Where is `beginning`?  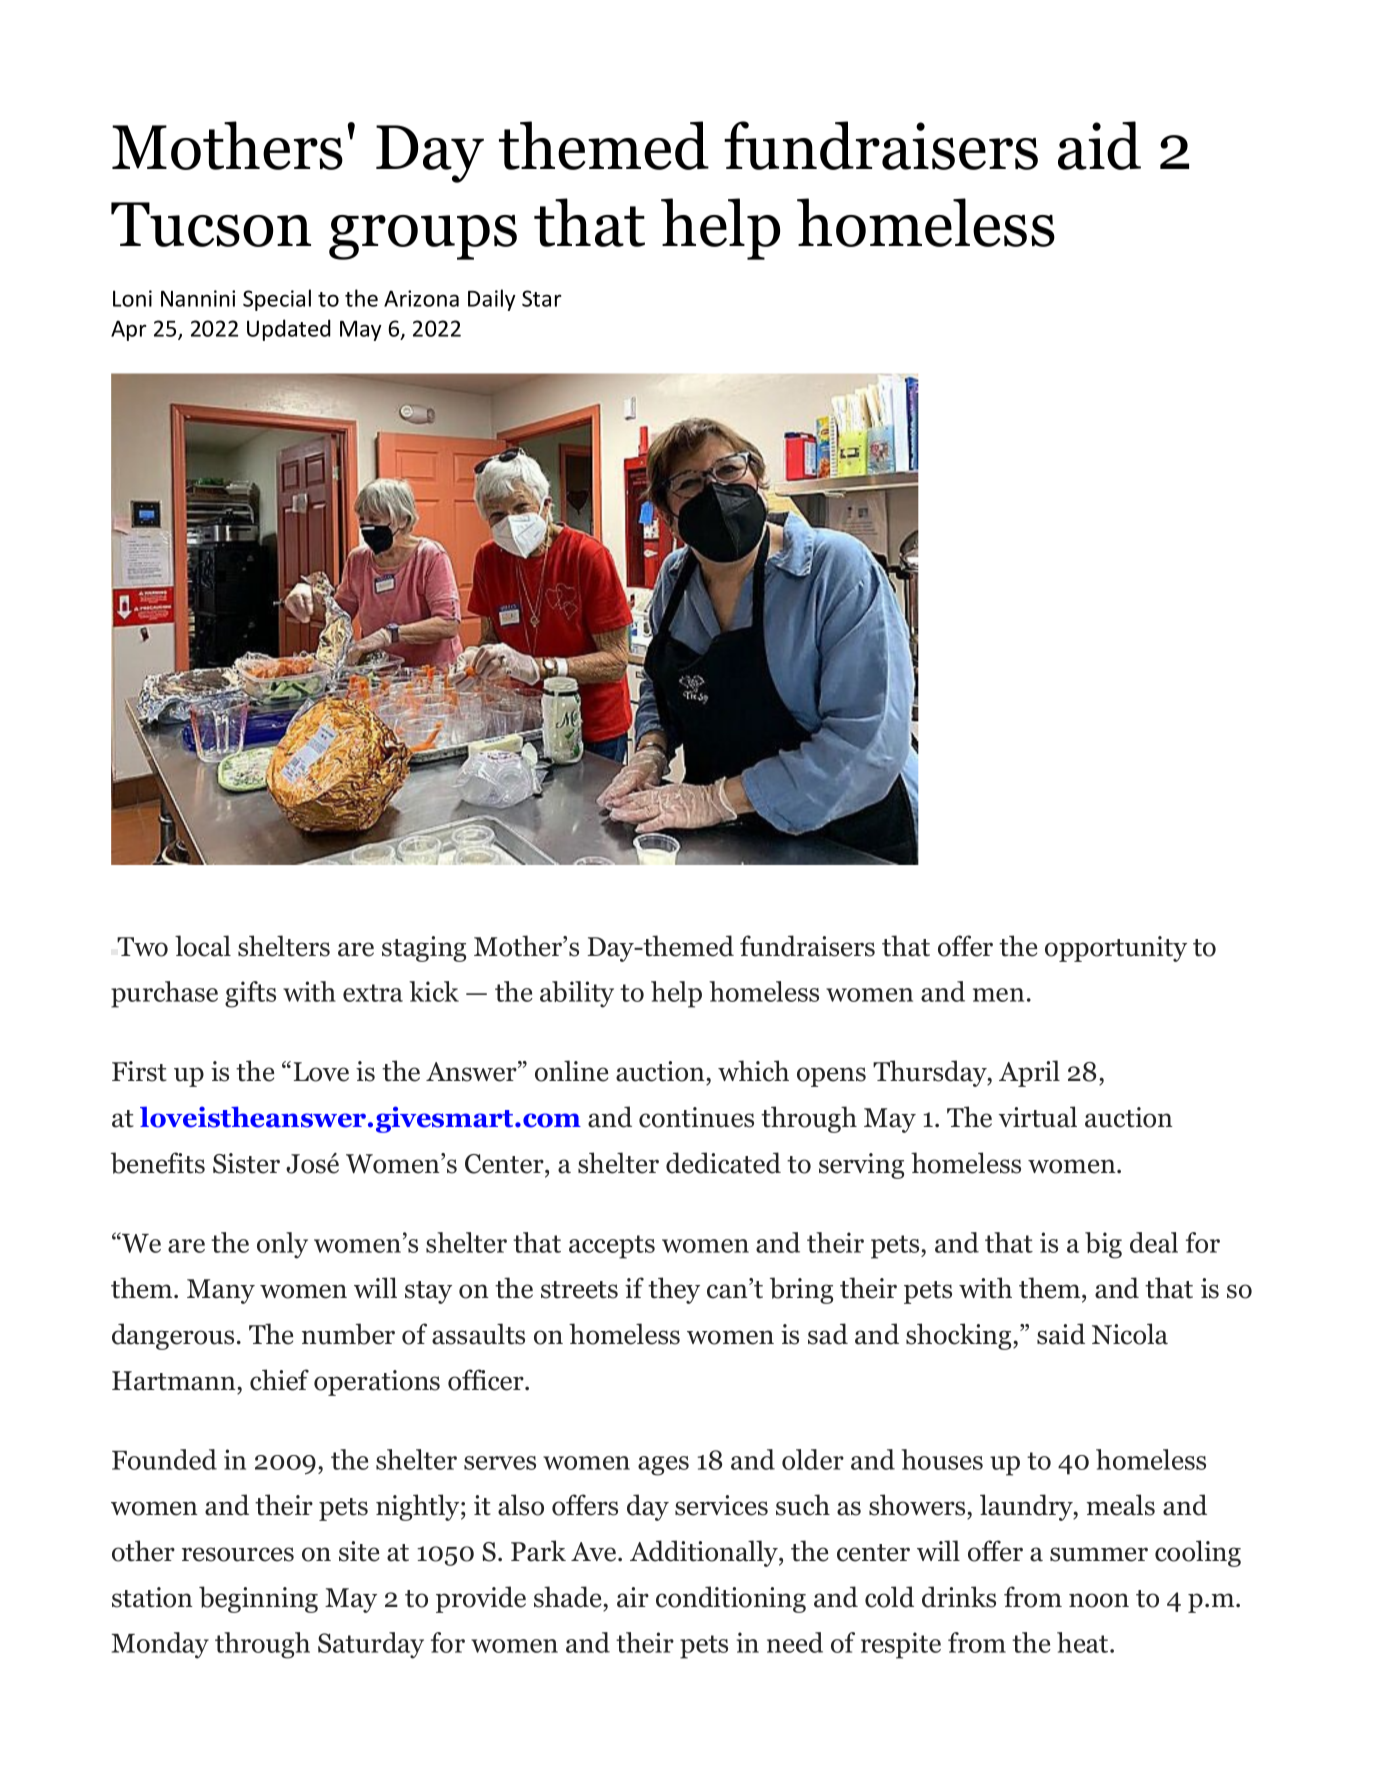
beginning is located at coordinates (258, 1599).
